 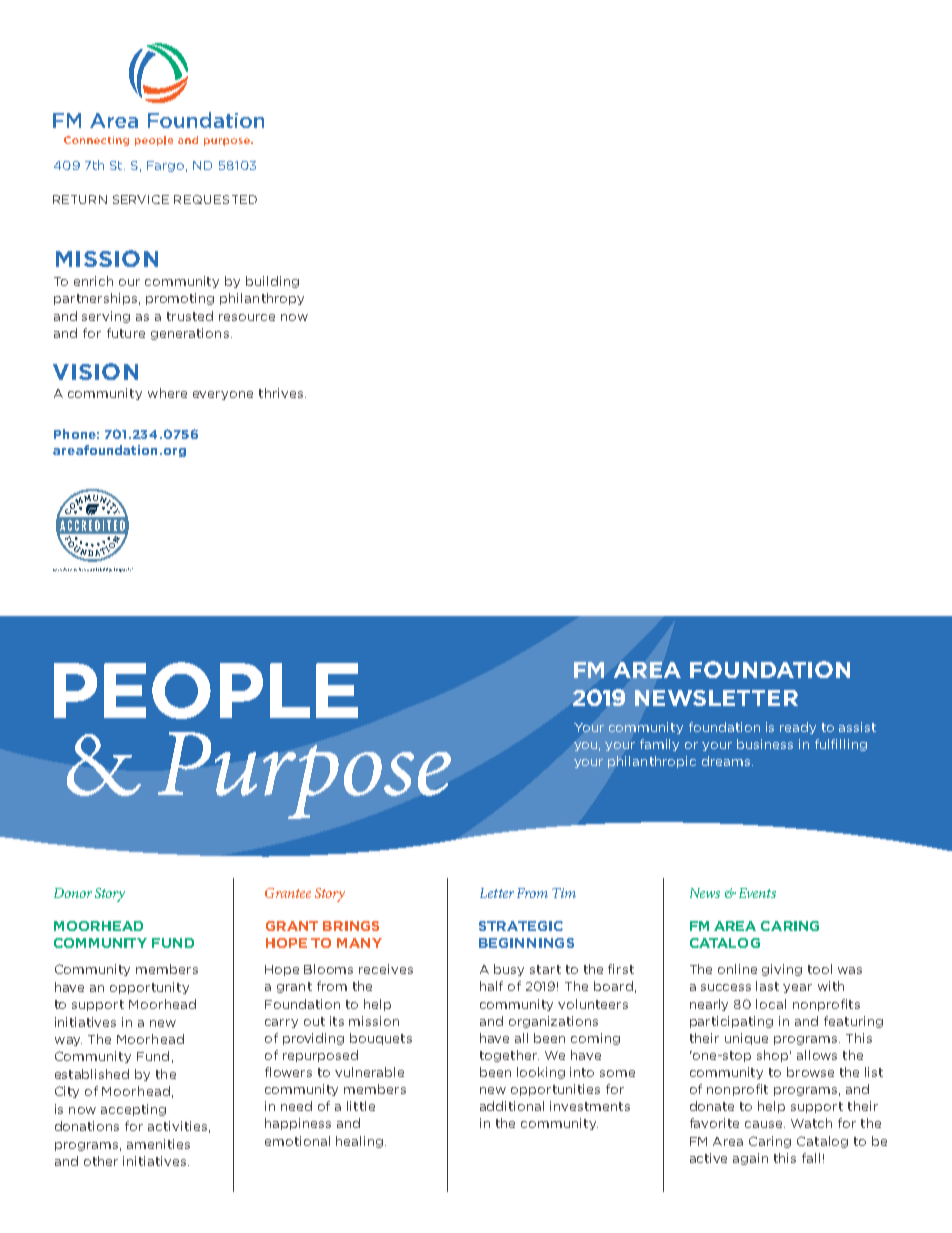 I want to click on ready, so click(x=798, y=728).
